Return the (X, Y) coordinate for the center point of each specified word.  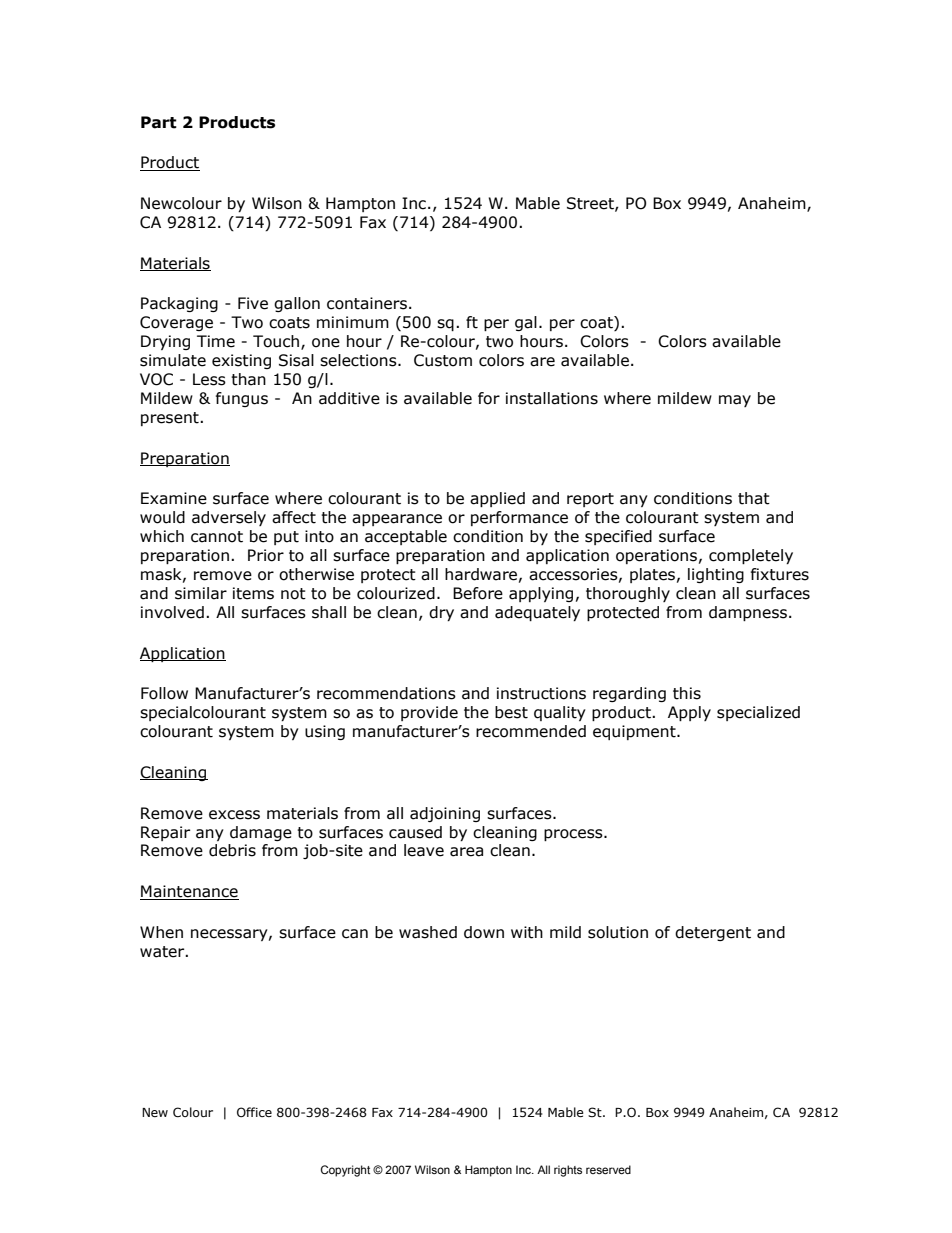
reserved (608, 1169)
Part (159, 122)
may (735, 401)
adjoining (445, 814)
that (754, 498)
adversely (229, 518)
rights (568, 1171)
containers (367, 303)
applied (497, 499)
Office (254, 1112)
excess (234, 815)
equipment (635, 732)
